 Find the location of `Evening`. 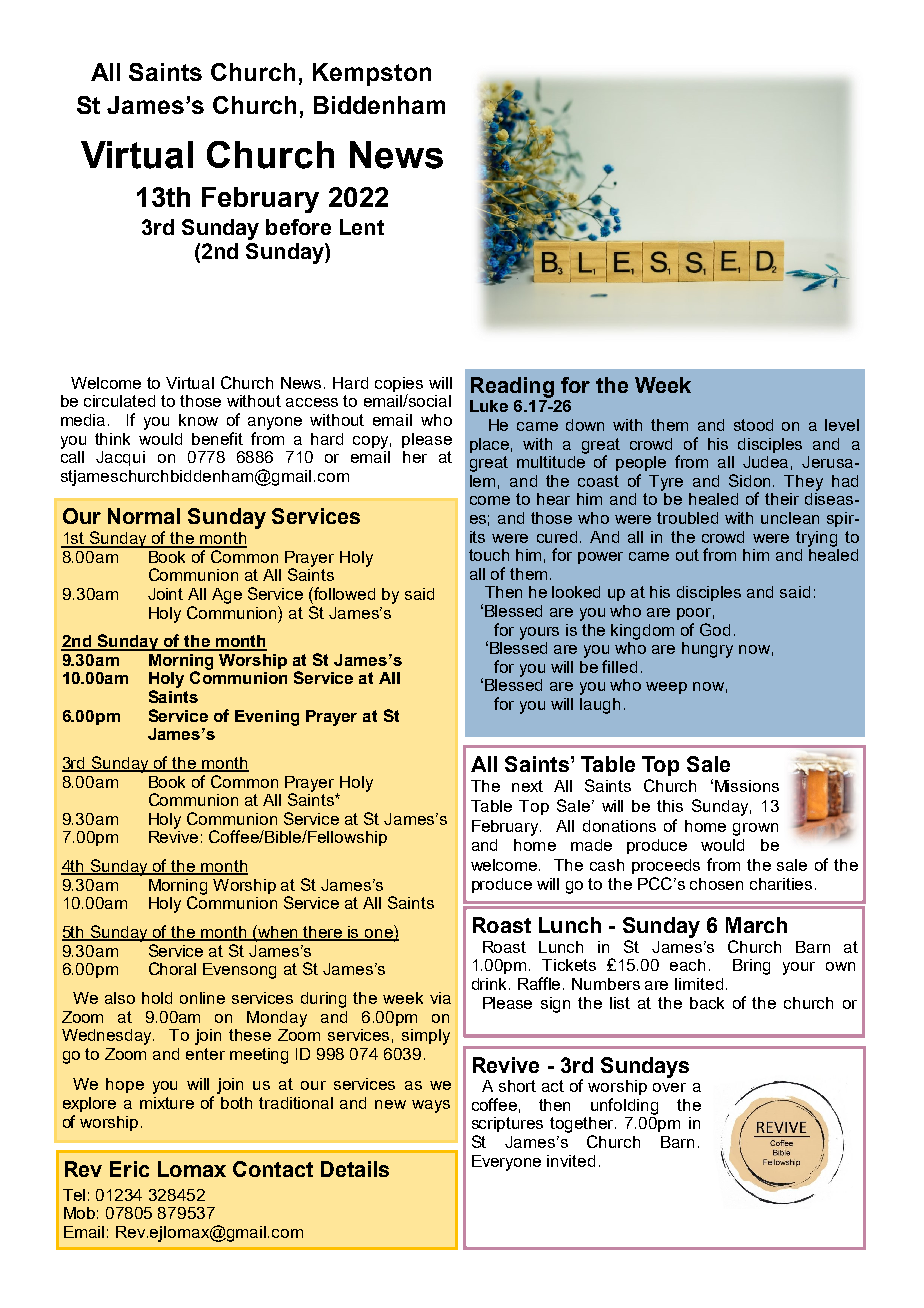

Evening is located at coordinates (267, 718).
